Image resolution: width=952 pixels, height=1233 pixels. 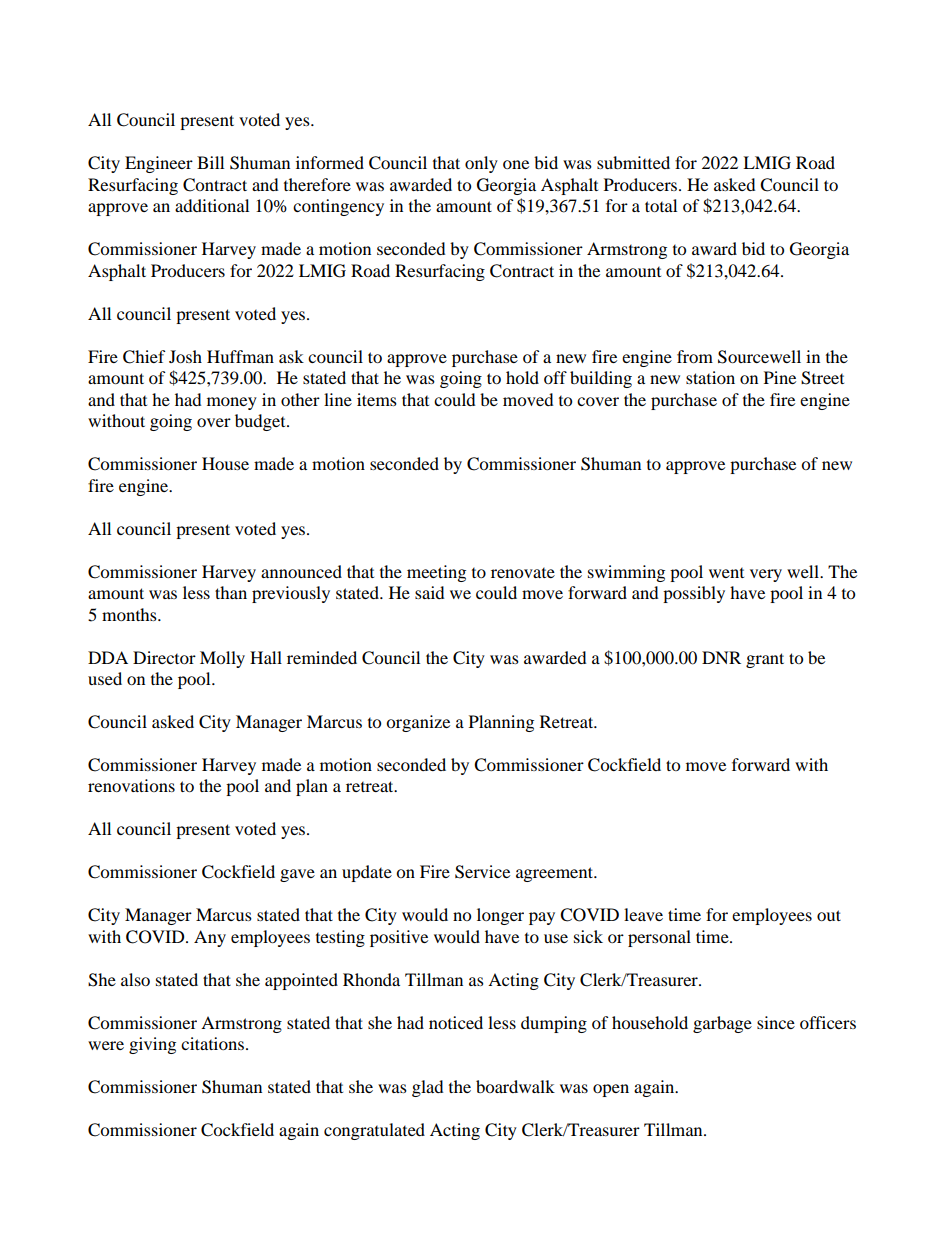 I want to click on renovations, so click(x=131, y=785).
